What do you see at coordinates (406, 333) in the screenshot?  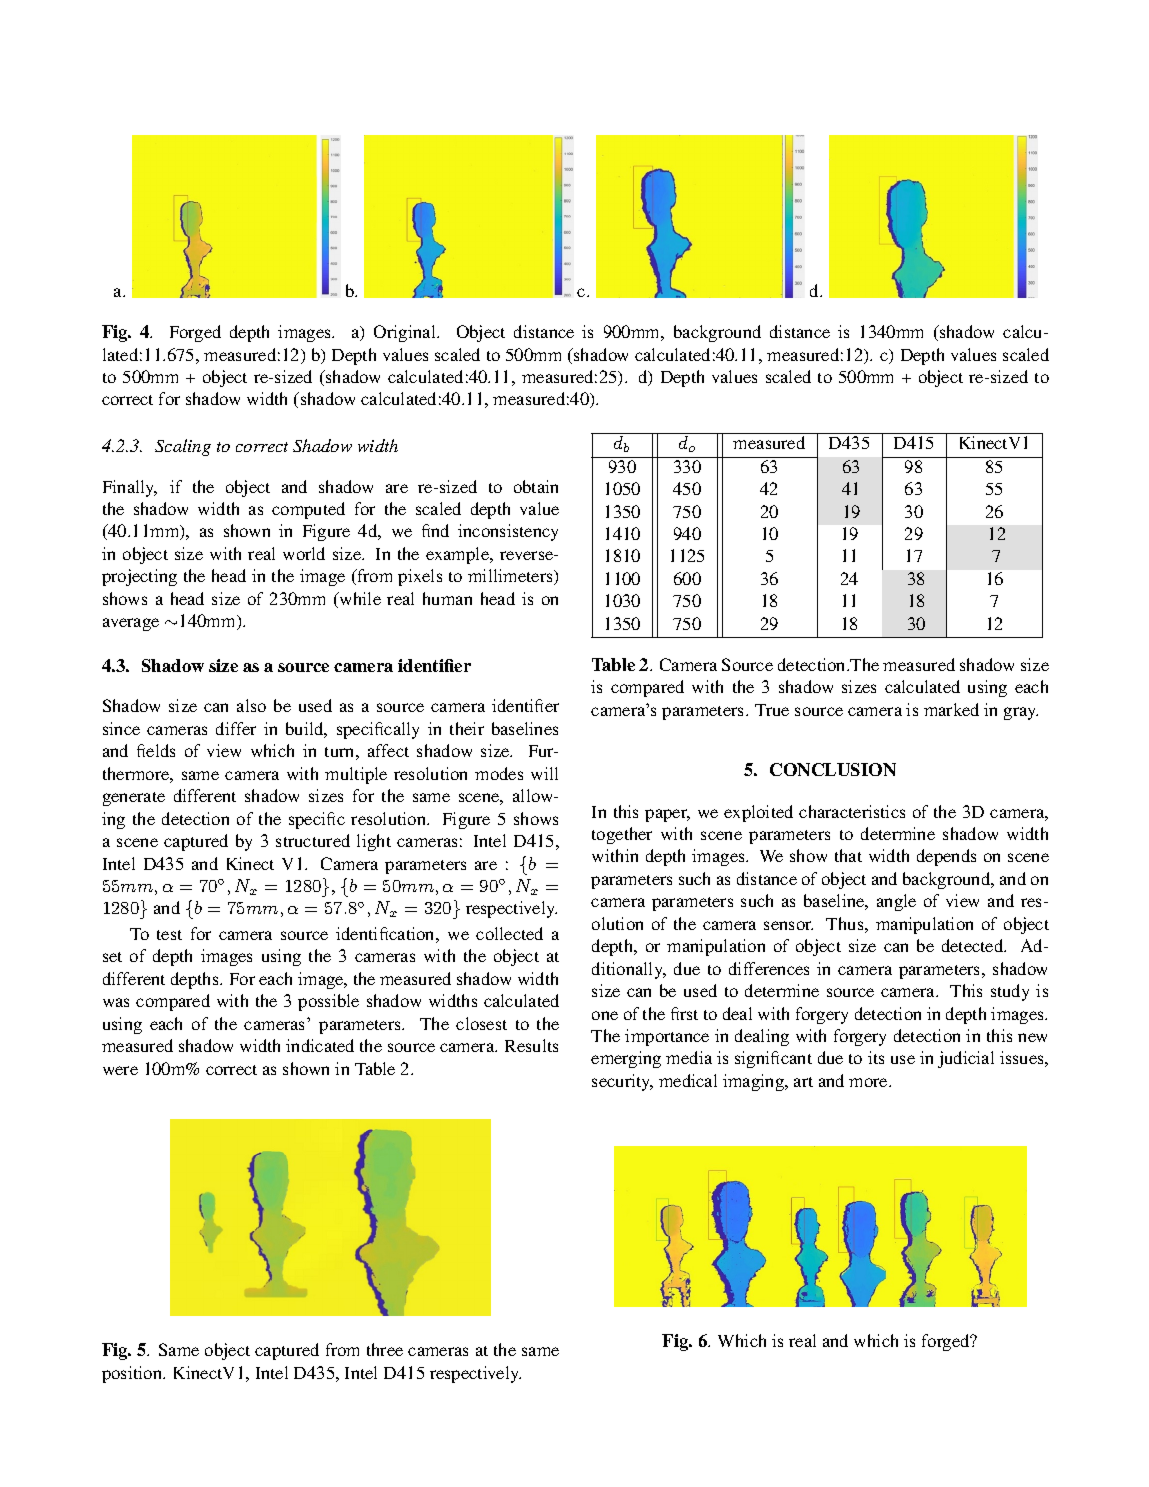 I see `Original` at bounding box center [406, 333].
